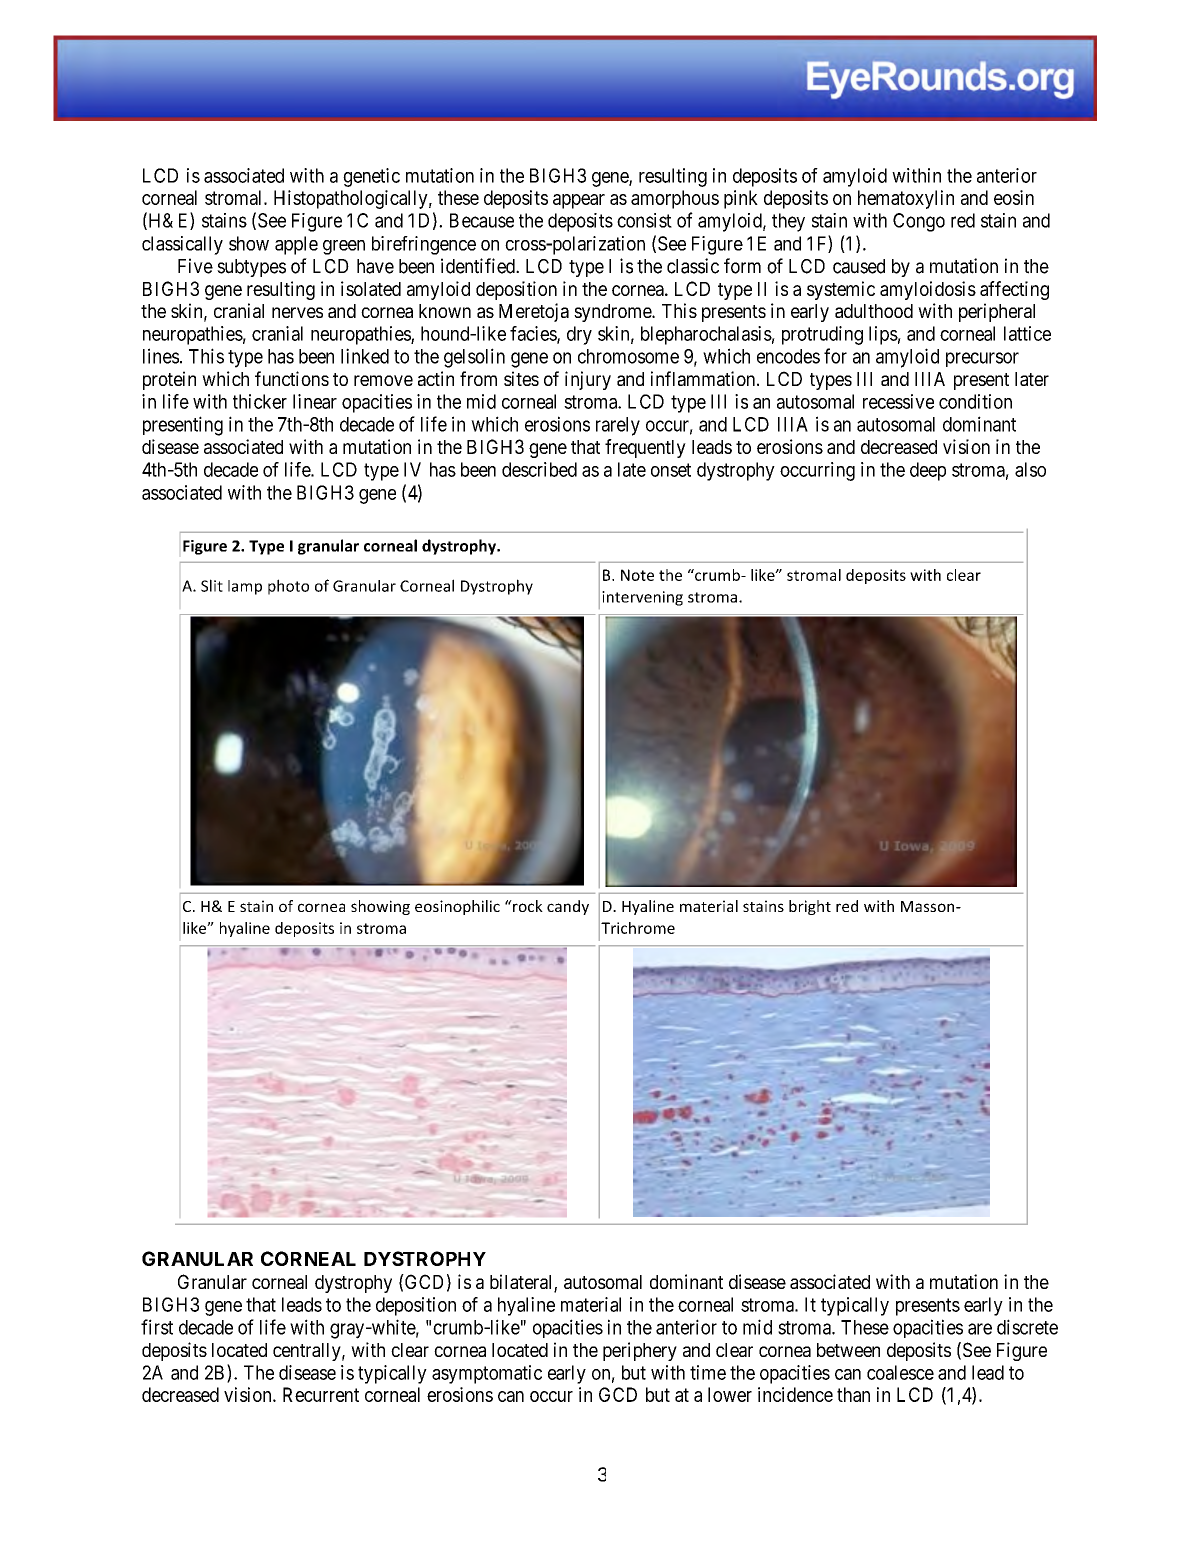 This screenshot has width=1203, height=1557. I want to click on discrete, so click(1027, 1327).
